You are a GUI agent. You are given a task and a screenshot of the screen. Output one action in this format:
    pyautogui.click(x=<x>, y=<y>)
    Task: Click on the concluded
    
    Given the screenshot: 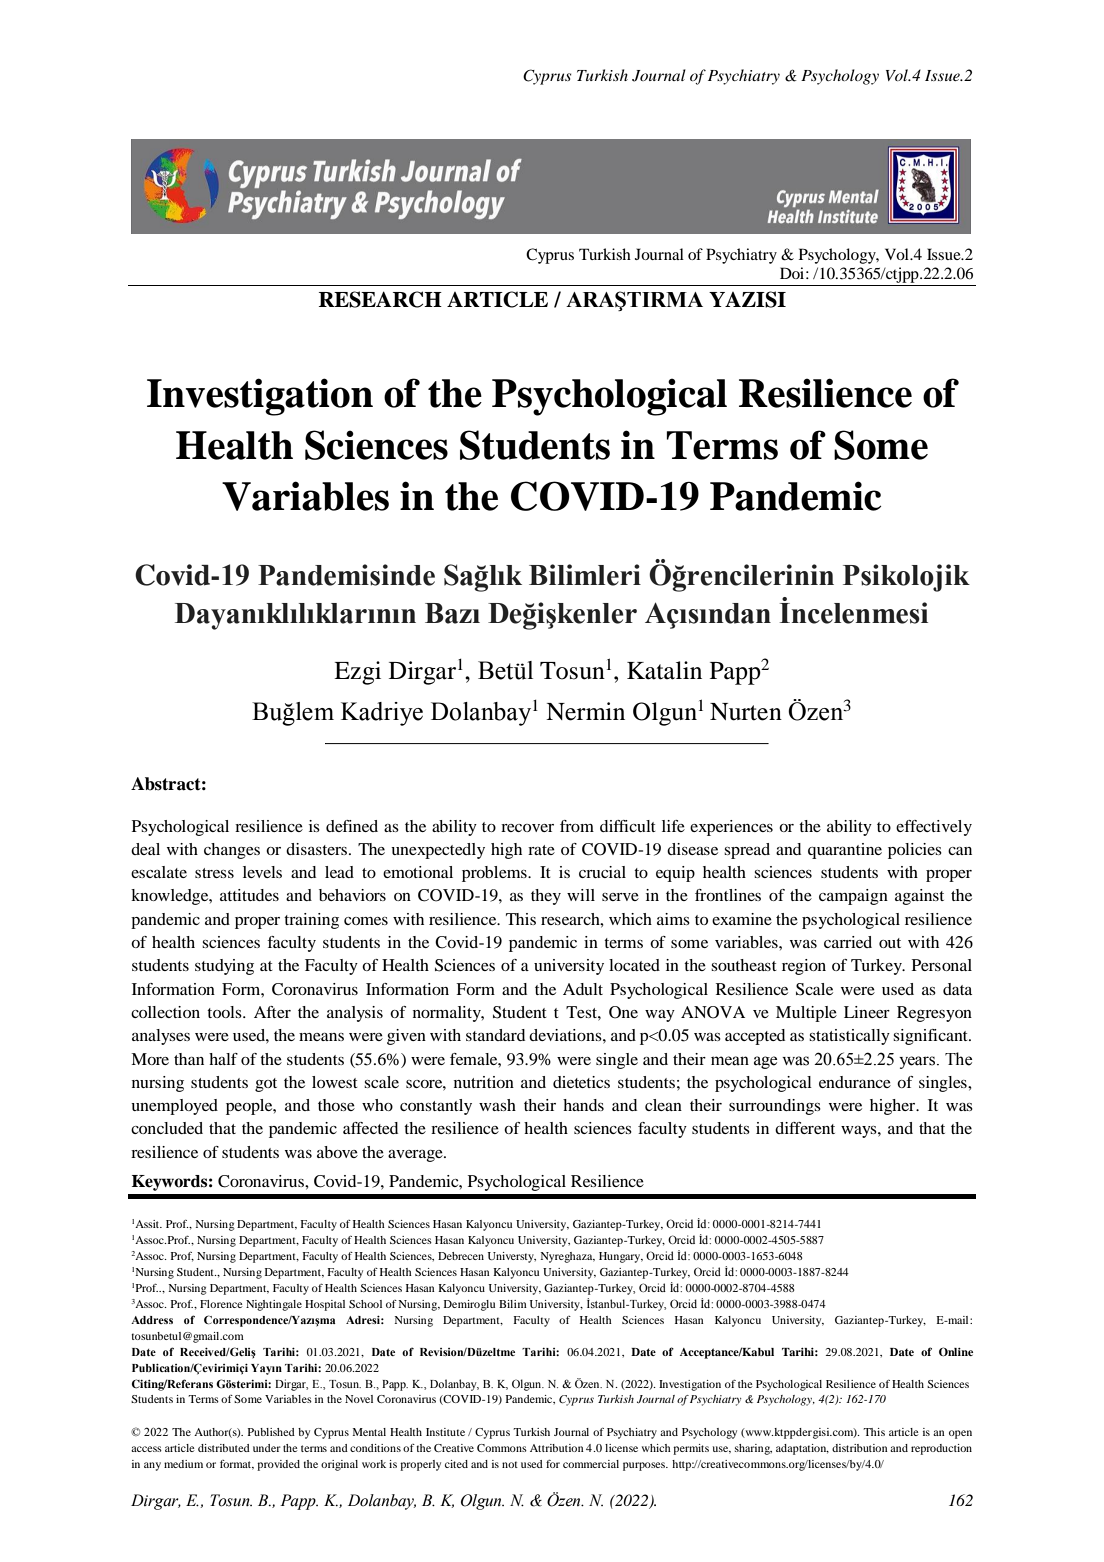 What is the action you would take?
    pyautogui.click(x=167, y=1128)
